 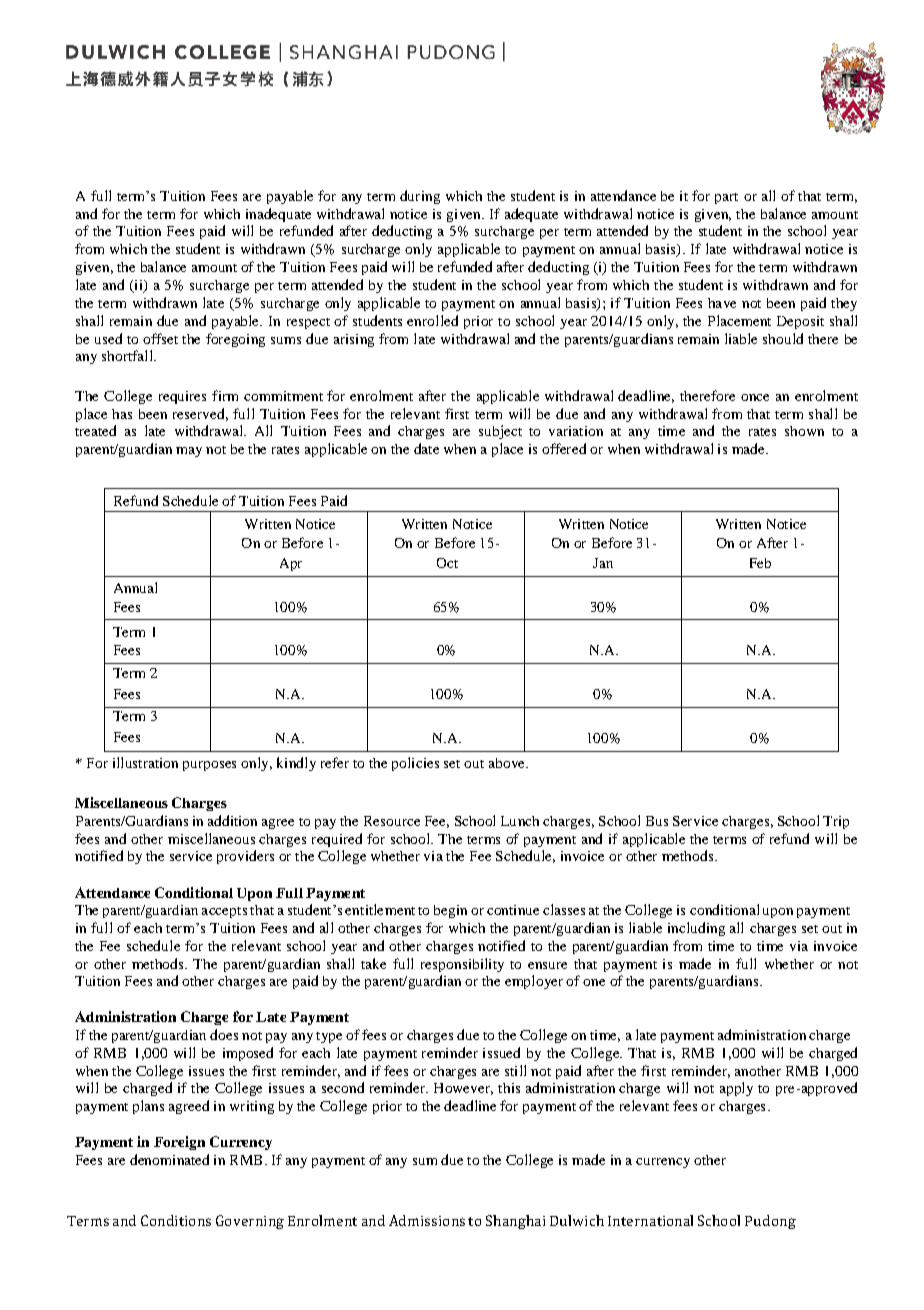 I want to click on International, so click(x=650, y=1220).
